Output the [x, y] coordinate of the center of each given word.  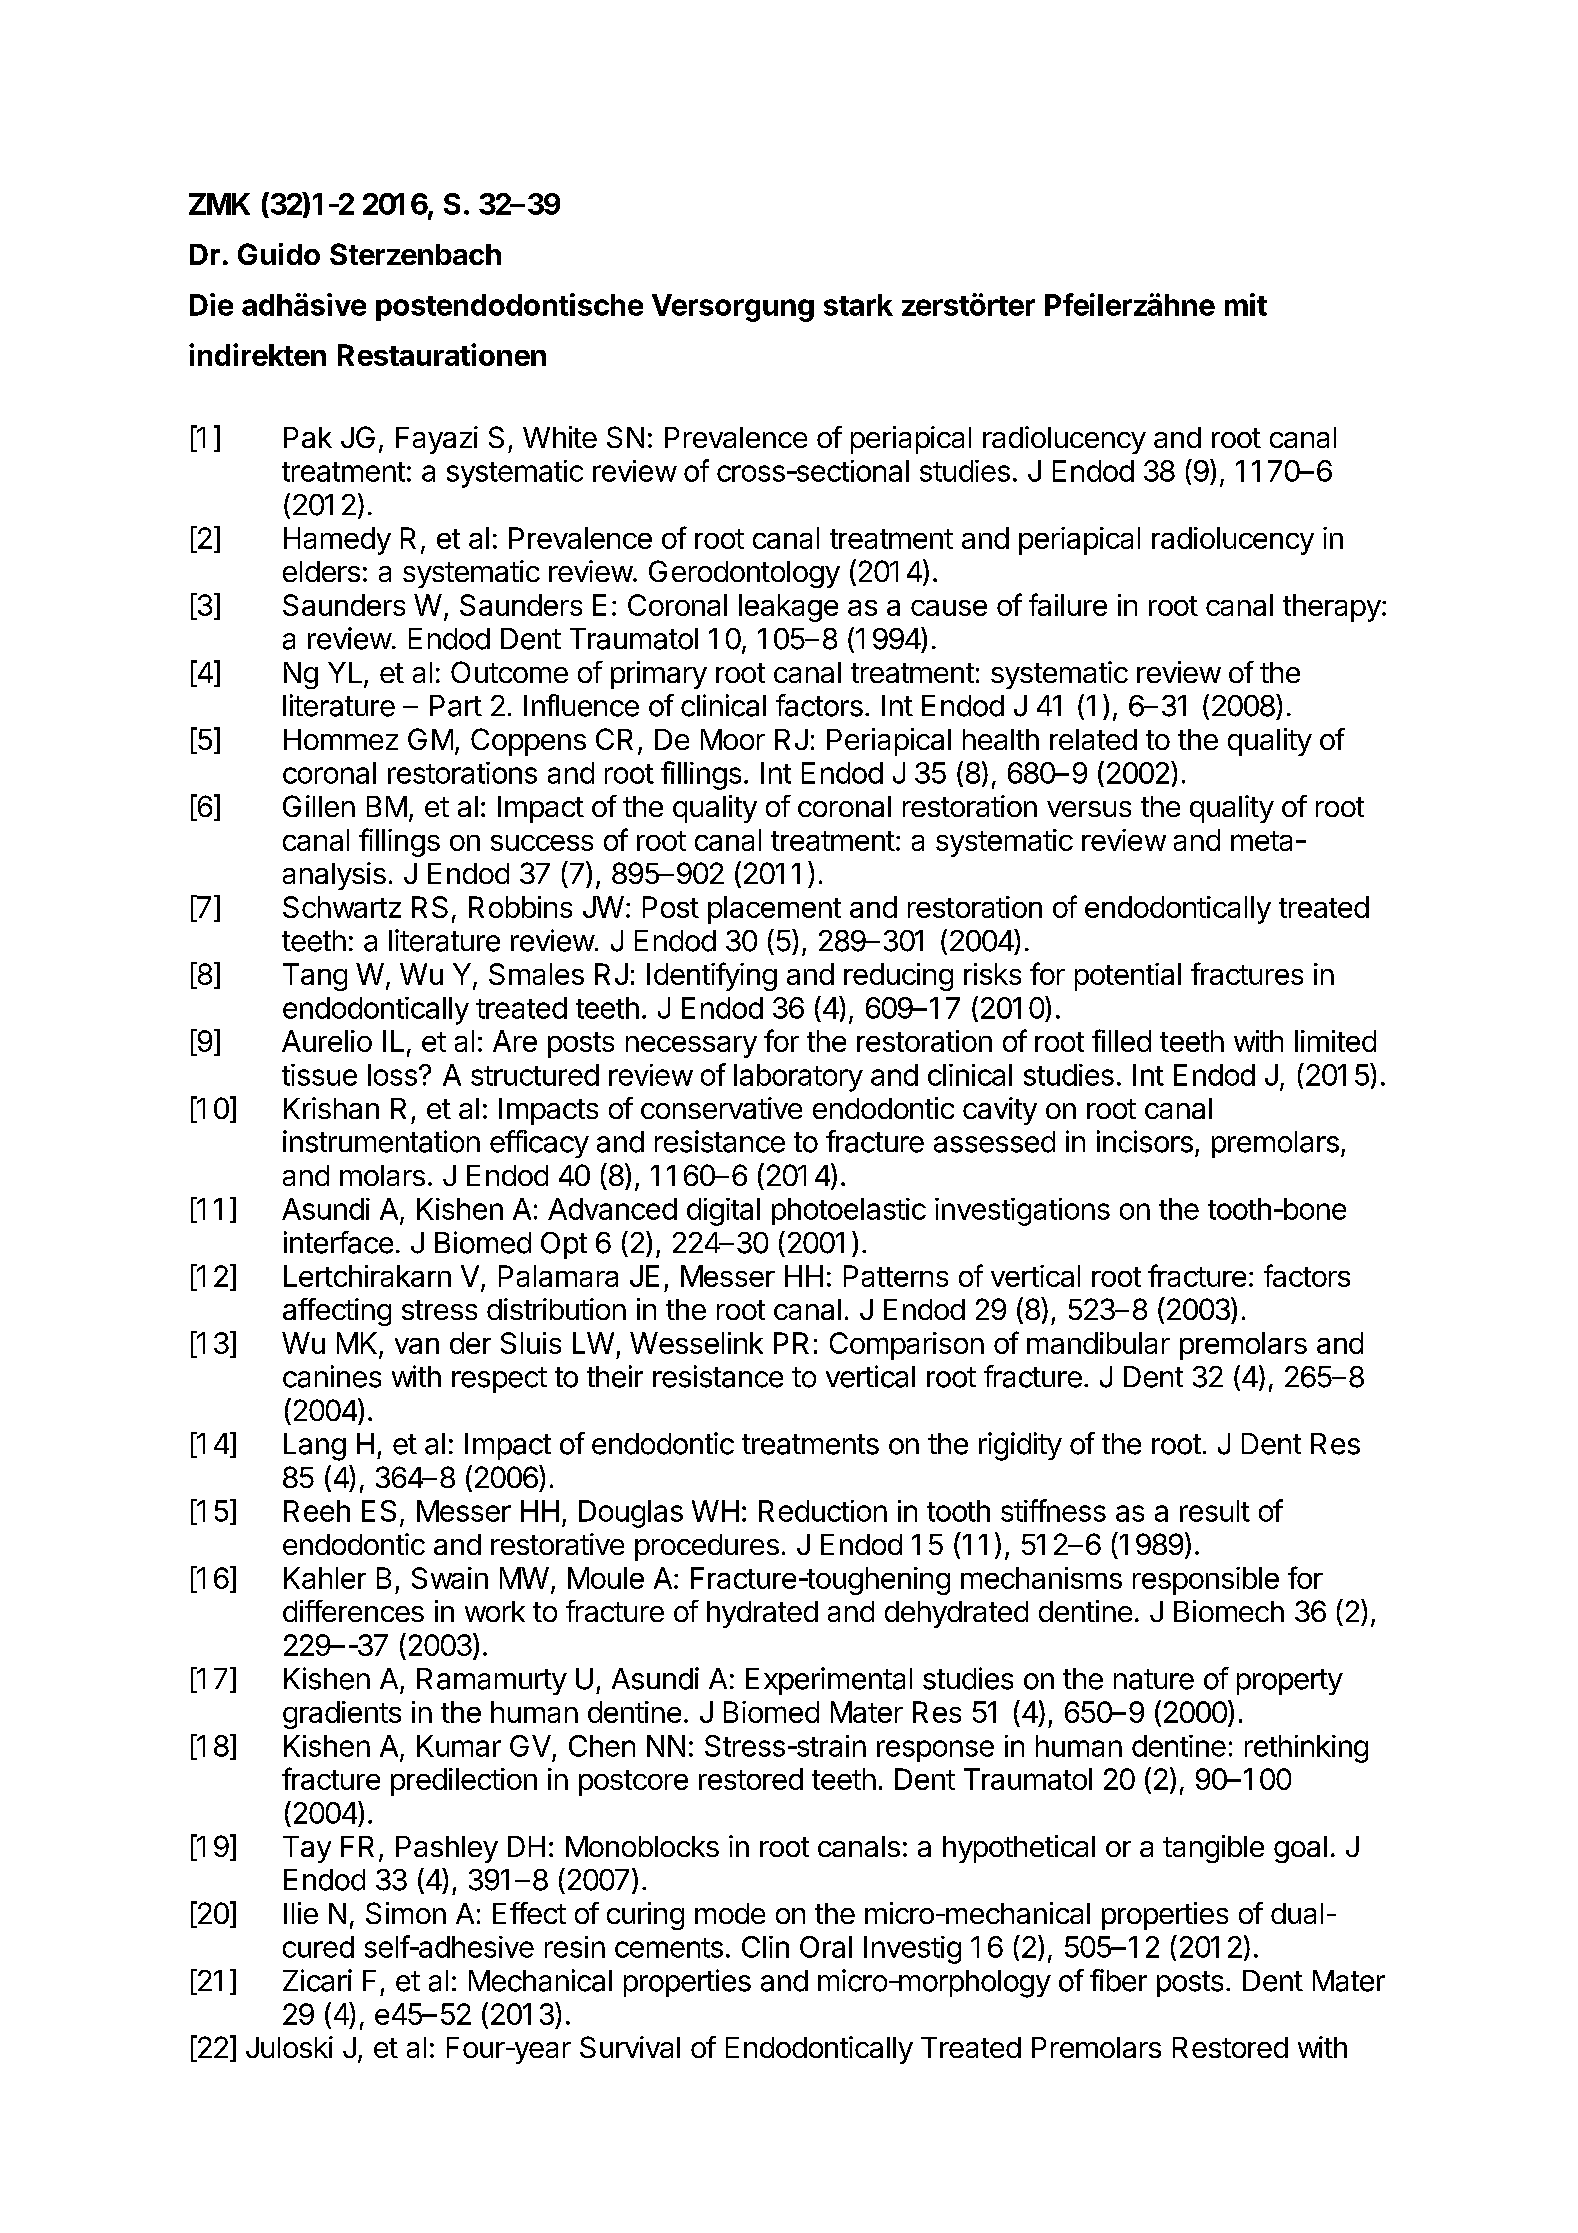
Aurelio [327, 1041]
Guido [279, 254]
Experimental [829, 1681]
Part [456, 706]
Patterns [896, 1276]
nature [1154, 1679]
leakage [788, 608]
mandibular [1098, 1343]
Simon [406, 1913]
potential [1128, 977]
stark [858, 305]
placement [774, 910]
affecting [337, 1312]
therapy [1332, 608]
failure [1068, 604]
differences [353, 1611]
